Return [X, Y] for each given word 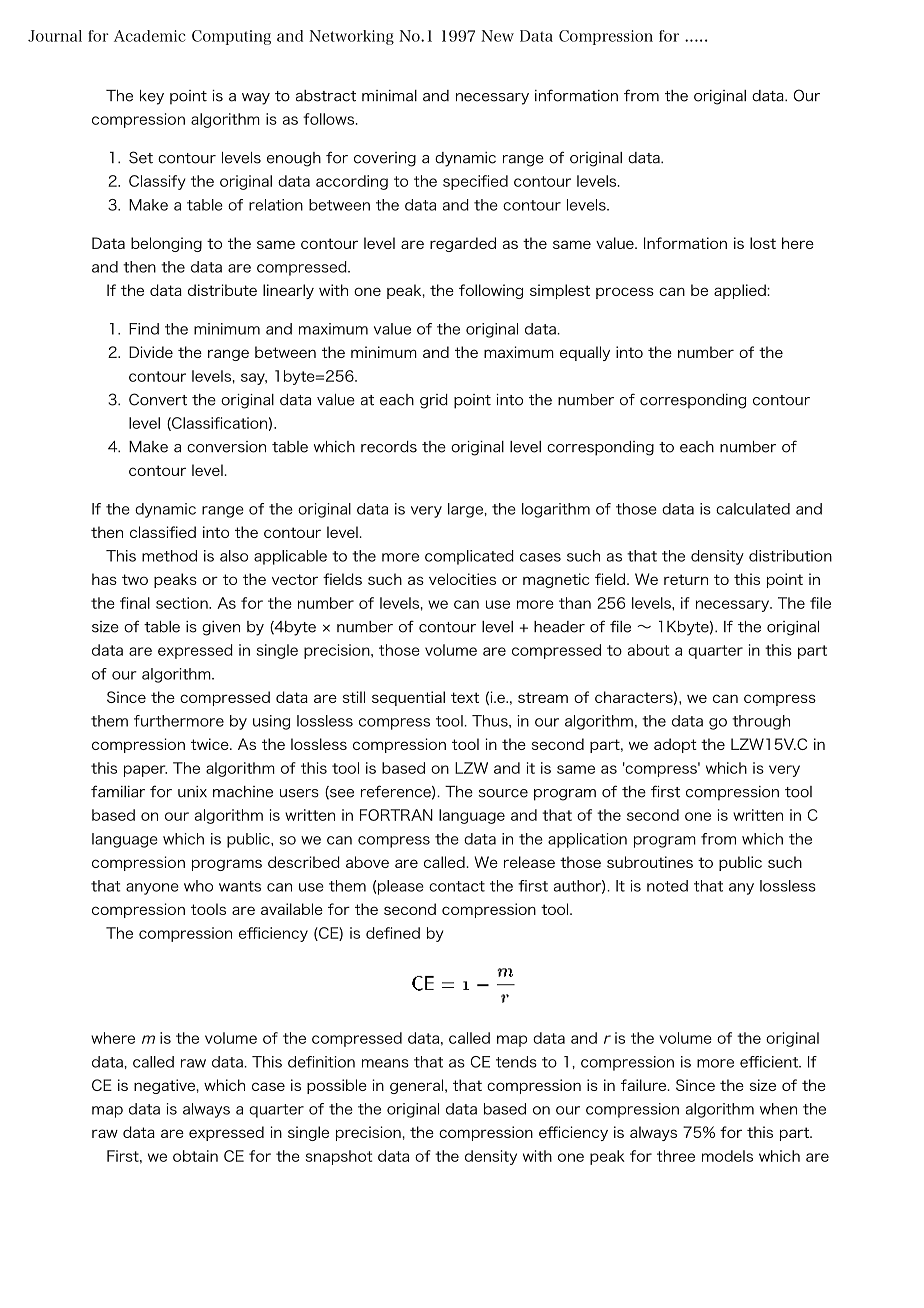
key [152, 97]
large [466, 510]
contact [457, 886]
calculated [753, 509]
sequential [408, 698]
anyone [152, 889]
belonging [166, 244]
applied [741, 291]
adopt [675, 745]
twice [211, 744]
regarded [463, 244]
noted [667, 886]
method [169, 556]
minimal [389, 96]
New [497, 36]
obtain [195, 1156]
